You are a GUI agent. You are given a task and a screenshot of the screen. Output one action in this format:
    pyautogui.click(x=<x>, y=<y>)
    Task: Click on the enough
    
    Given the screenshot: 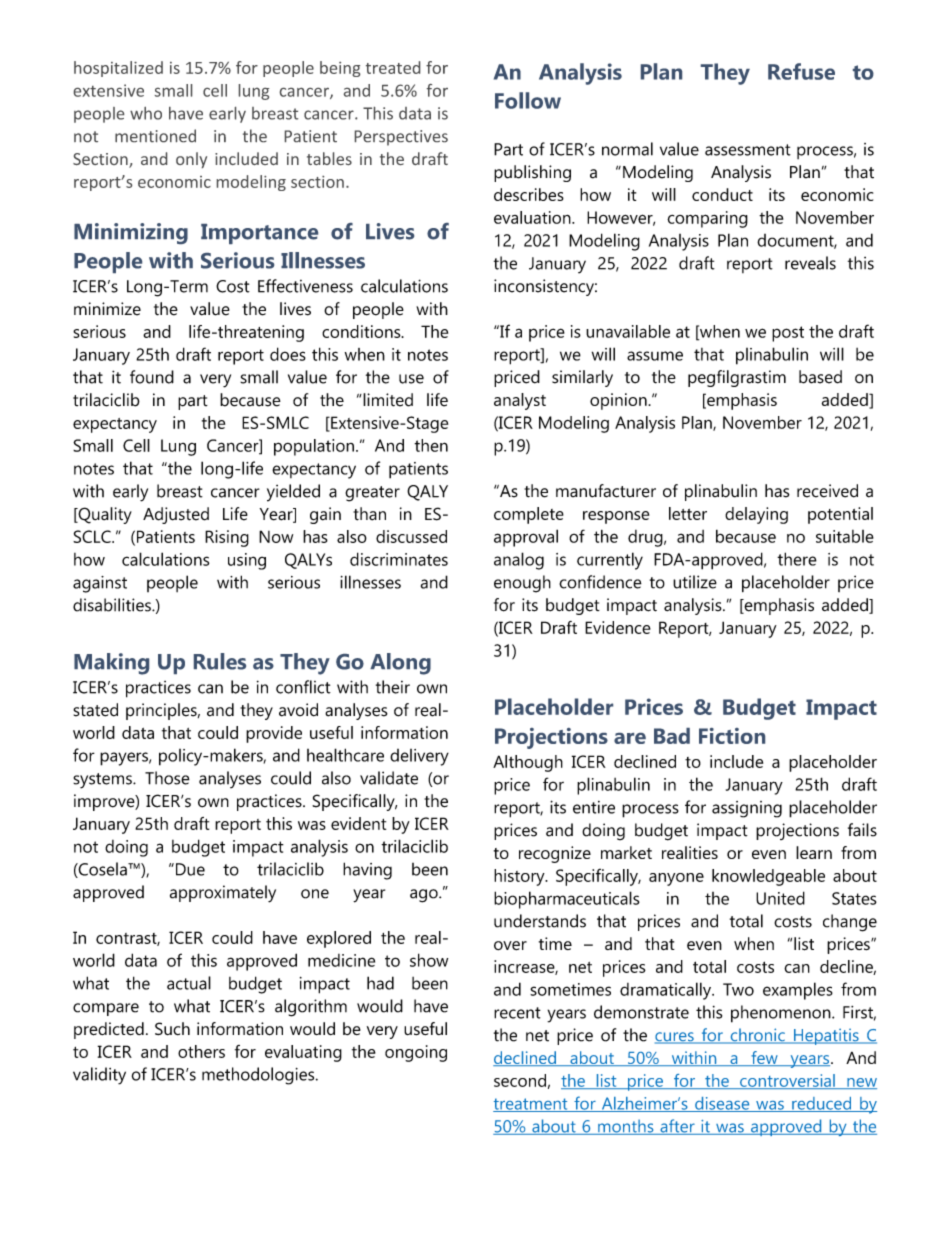 What is the action you would take?
    pyautogui.click(x=522, y=584)
